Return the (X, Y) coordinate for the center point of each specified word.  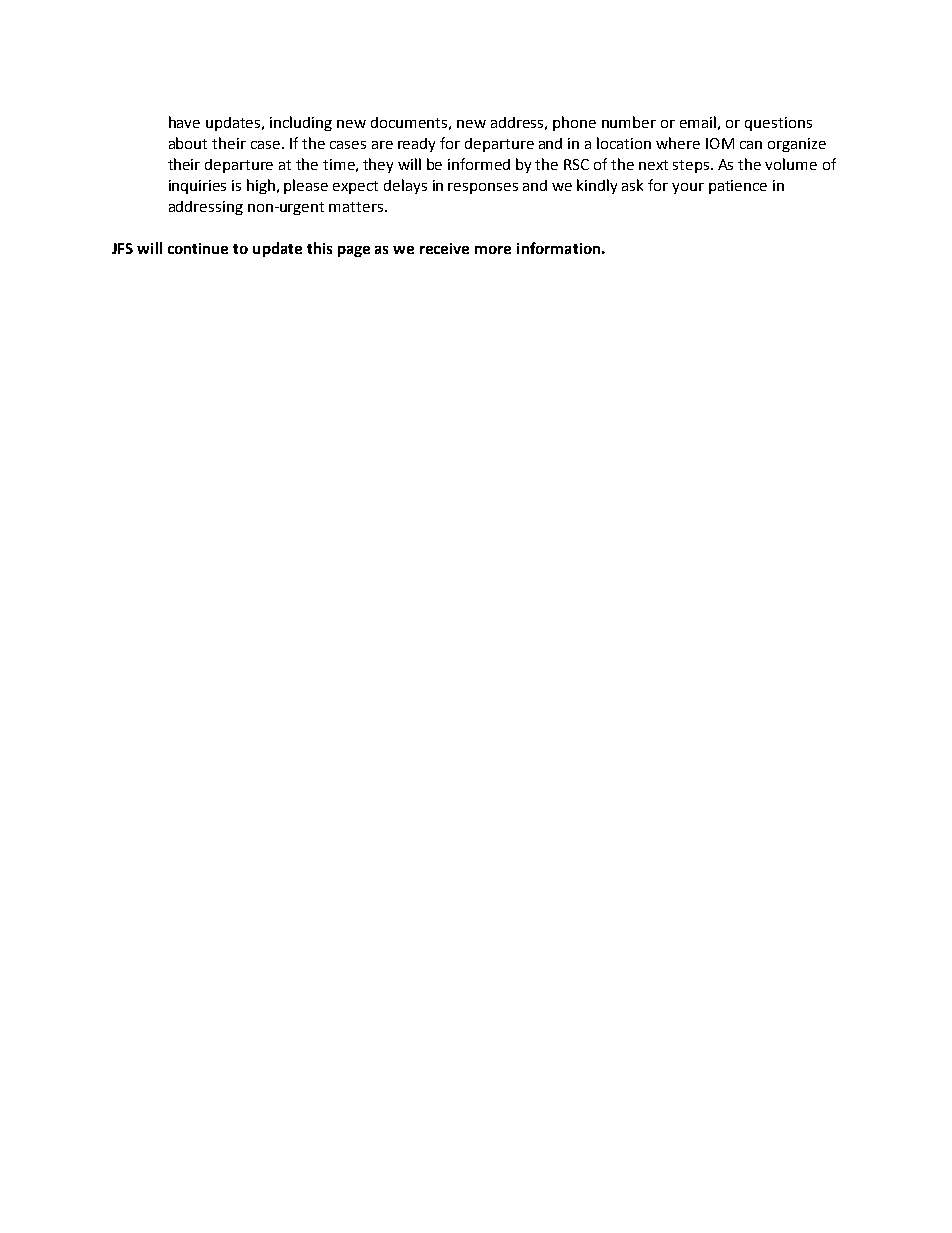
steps (692, 166)
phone (574, 123)
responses (483, 188)
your (688, 188)
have (184, 122)
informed (479, 164)
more (493, 250)
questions (778, 124)
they (378, 165)
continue (198, 248)
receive (444, 248)
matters (357, 207)
